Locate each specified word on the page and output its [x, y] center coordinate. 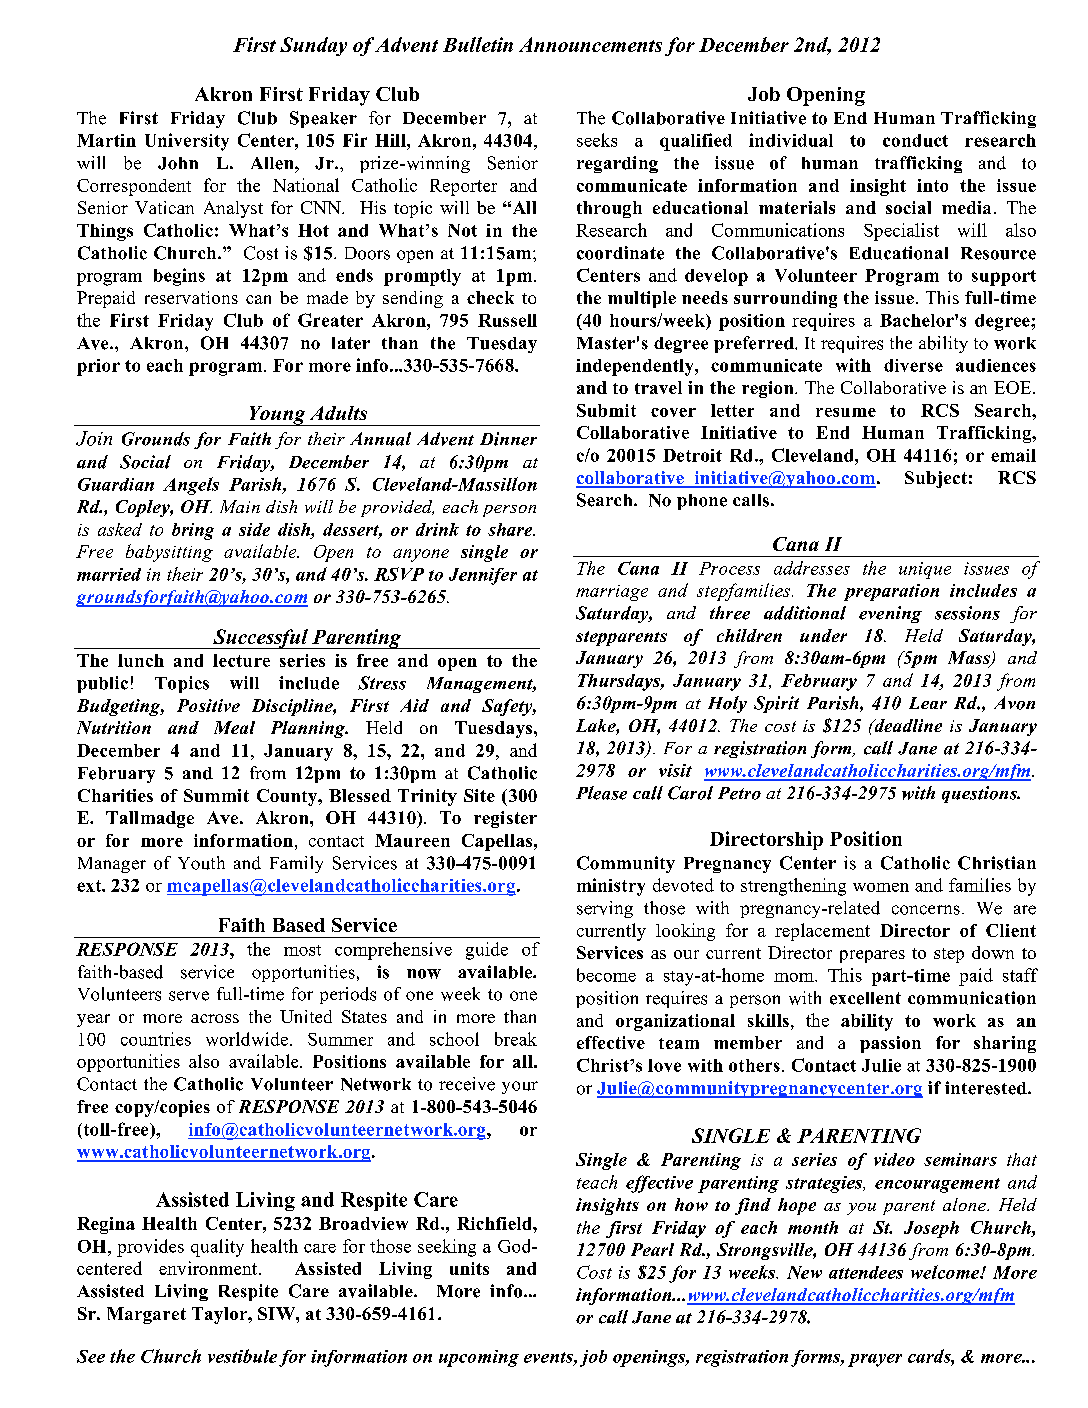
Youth [201, 863]
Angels [191, 486]
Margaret [146, 1315]
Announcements [590, 44]
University [187, 142]
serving [605, 909]
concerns [926, 910]
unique [925, 570]
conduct [915, 140]
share [511, 529]
